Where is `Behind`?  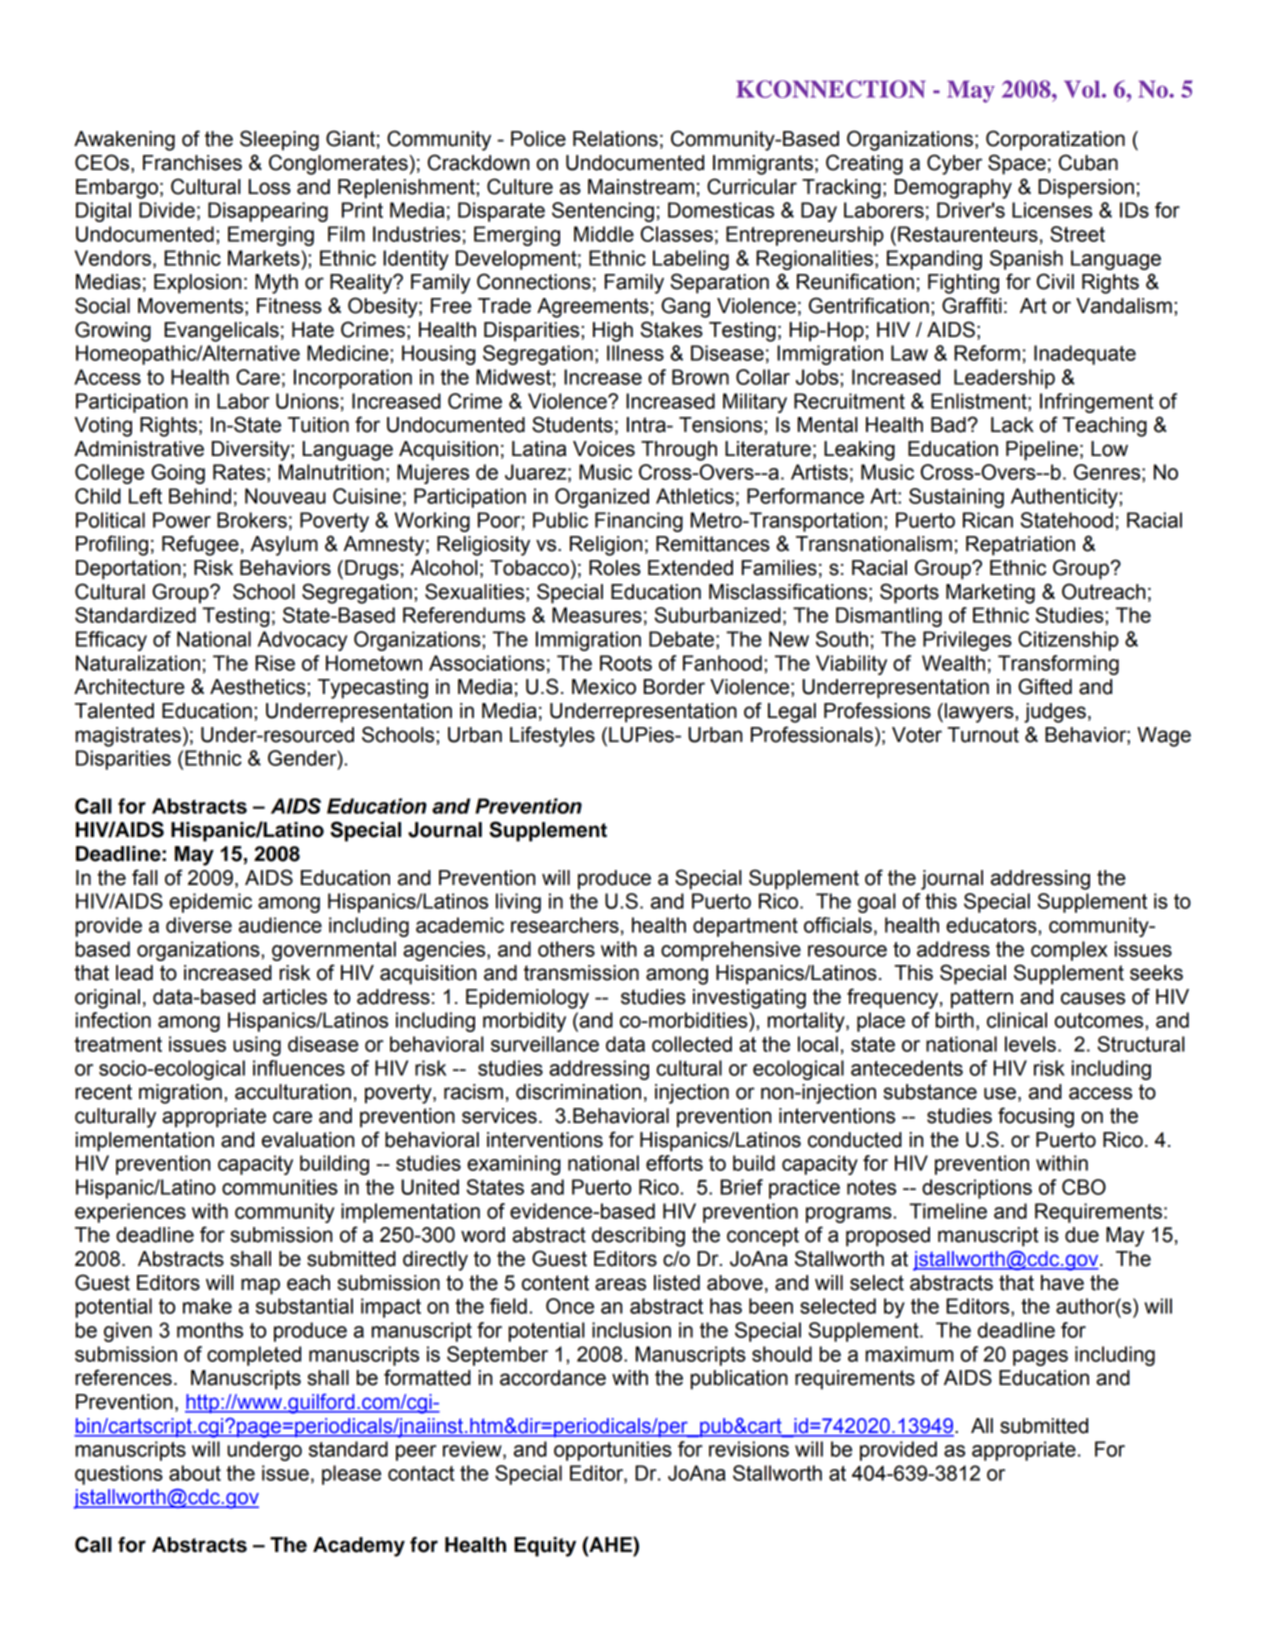
Behind is located at coordinates (200, 496).
